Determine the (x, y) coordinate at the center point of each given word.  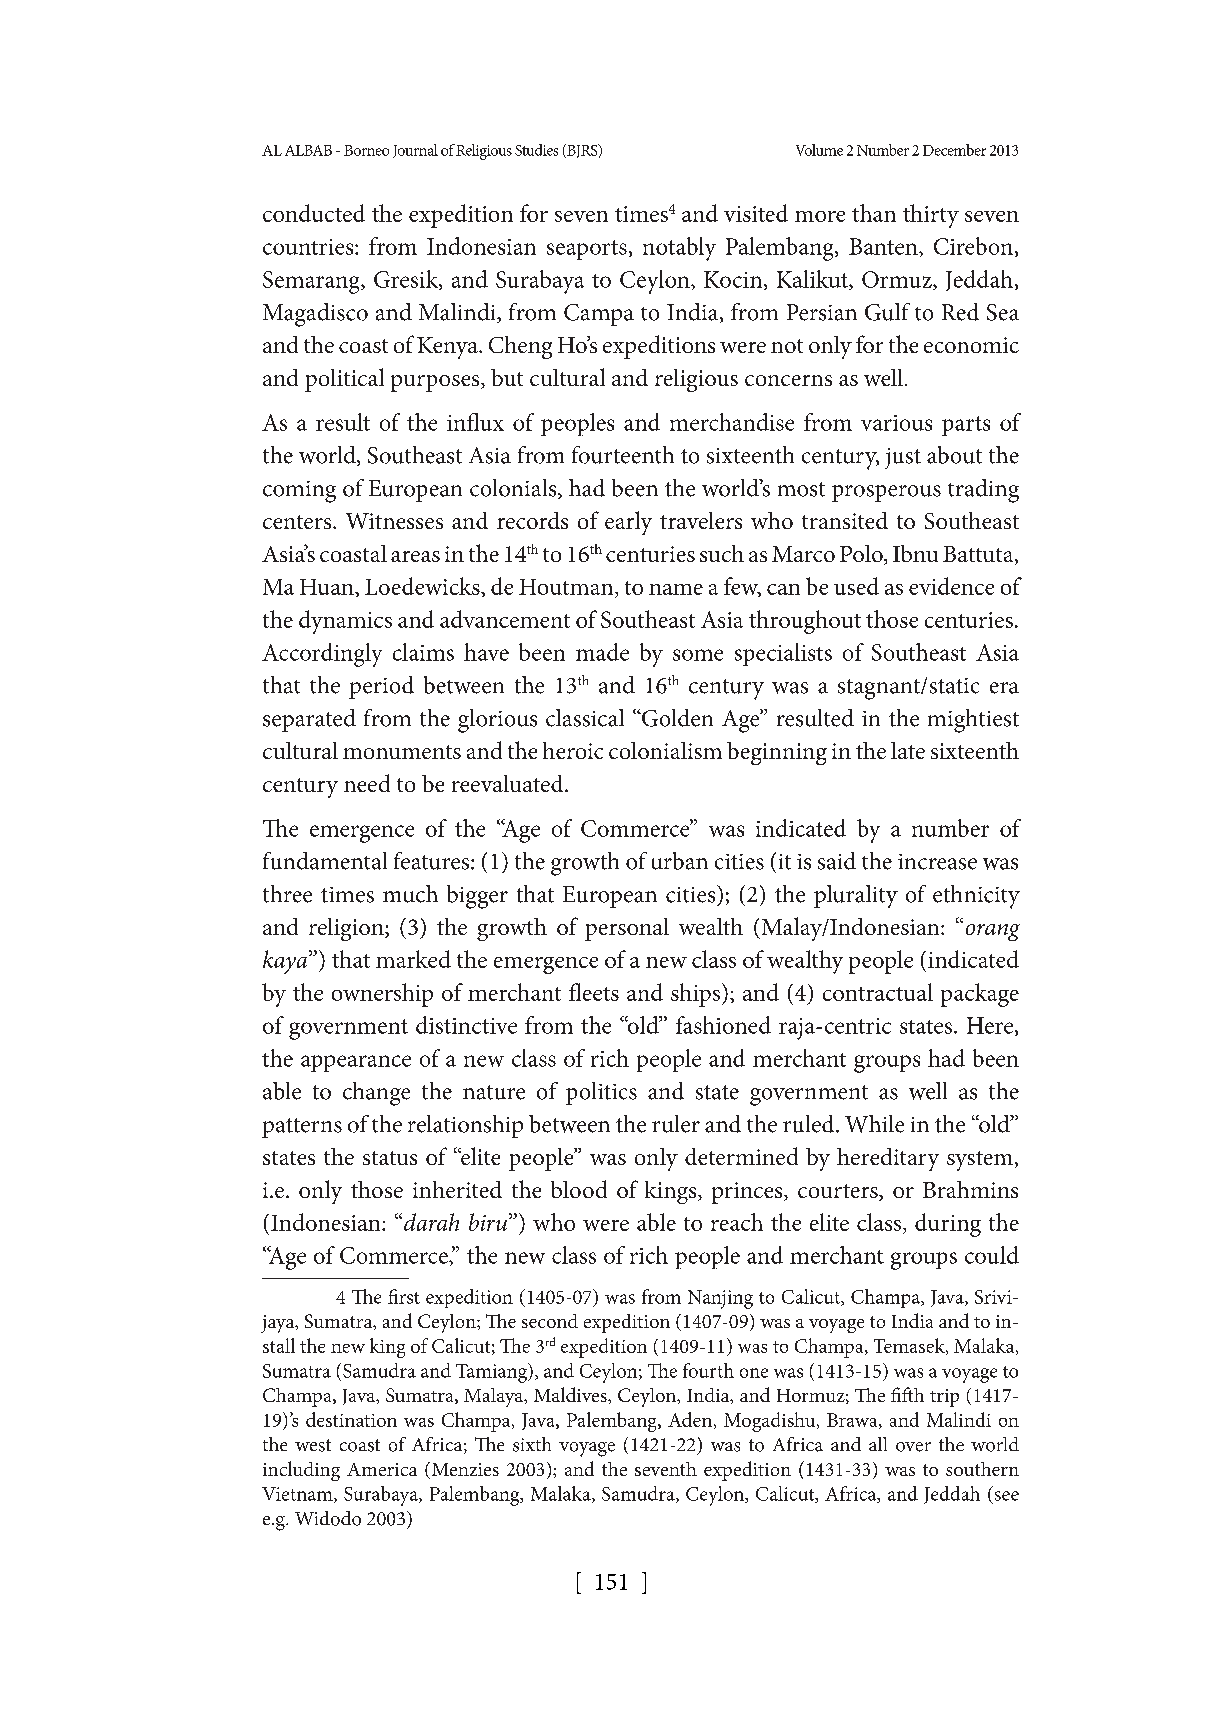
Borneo (366, 150)
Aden (690, 1419)
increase (937, 862)
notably (679, 249)
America (382, 1469)
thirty (931, 216)
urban (680, 861)
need (367, 783)
